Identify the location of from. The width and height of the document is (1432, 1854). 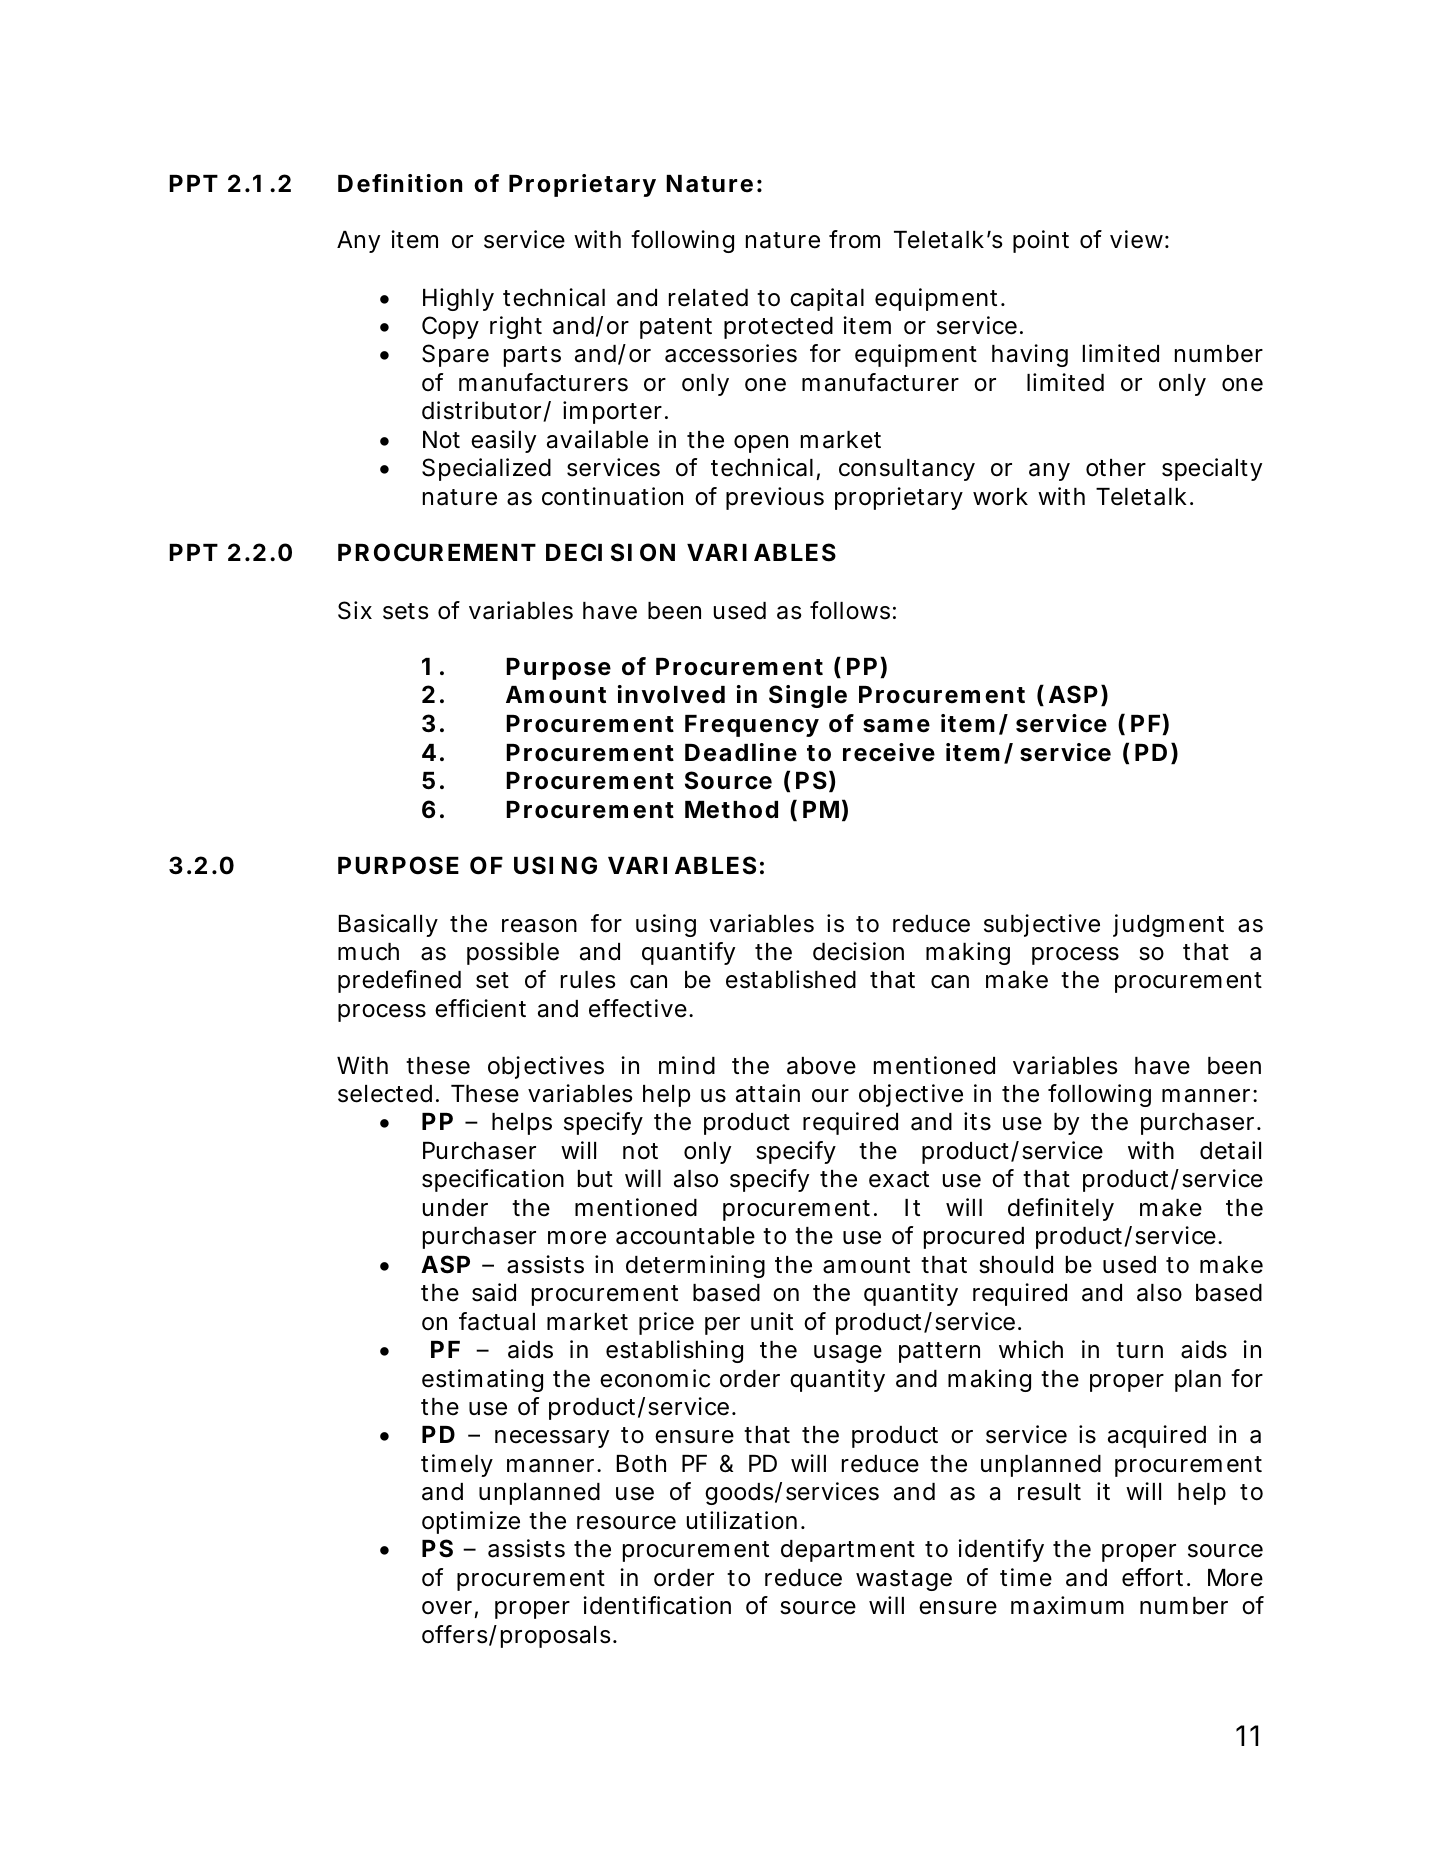
(854, 239).
